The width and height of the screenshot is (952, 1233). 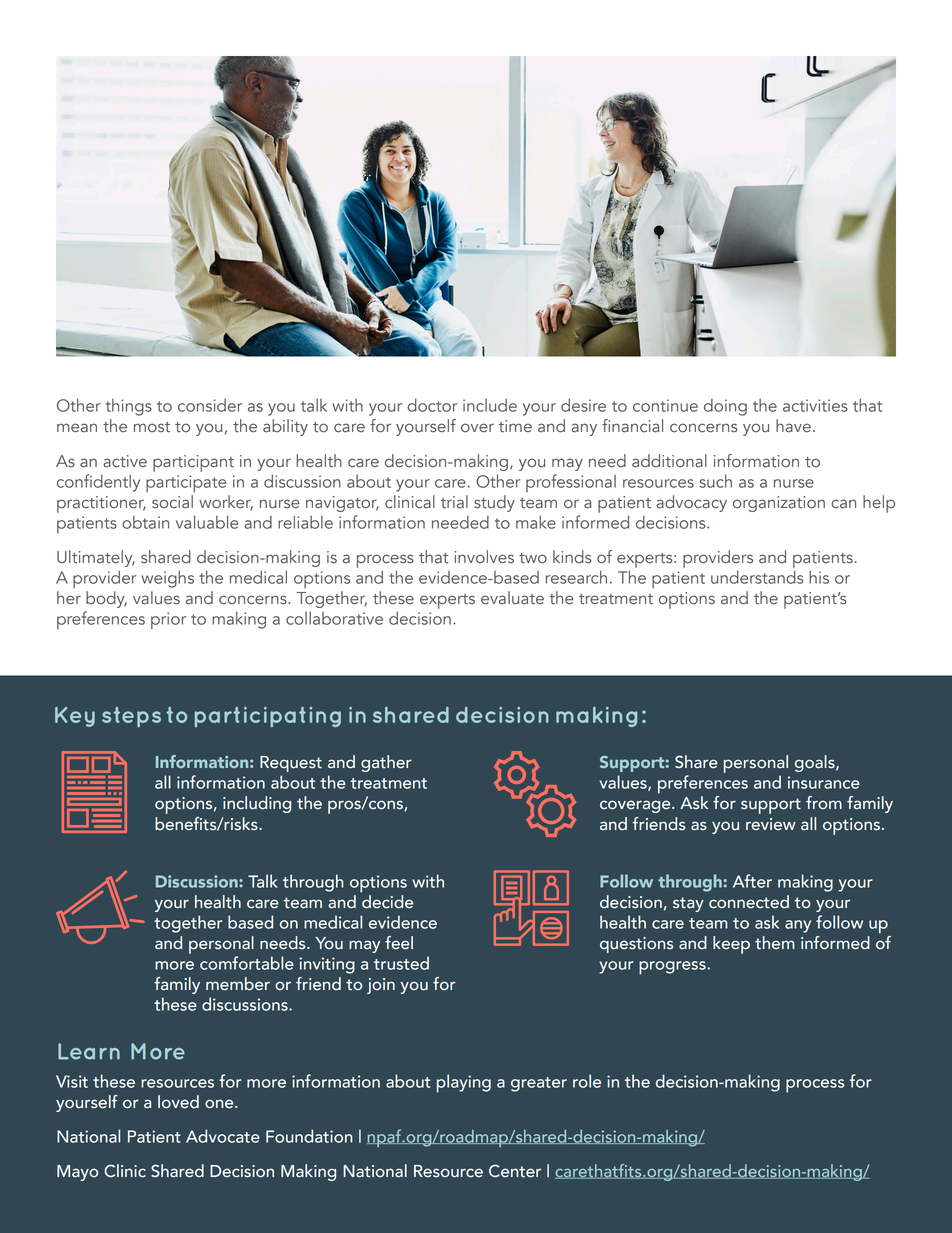 I want to click on Advocate, so click(x=223, y=1136).
